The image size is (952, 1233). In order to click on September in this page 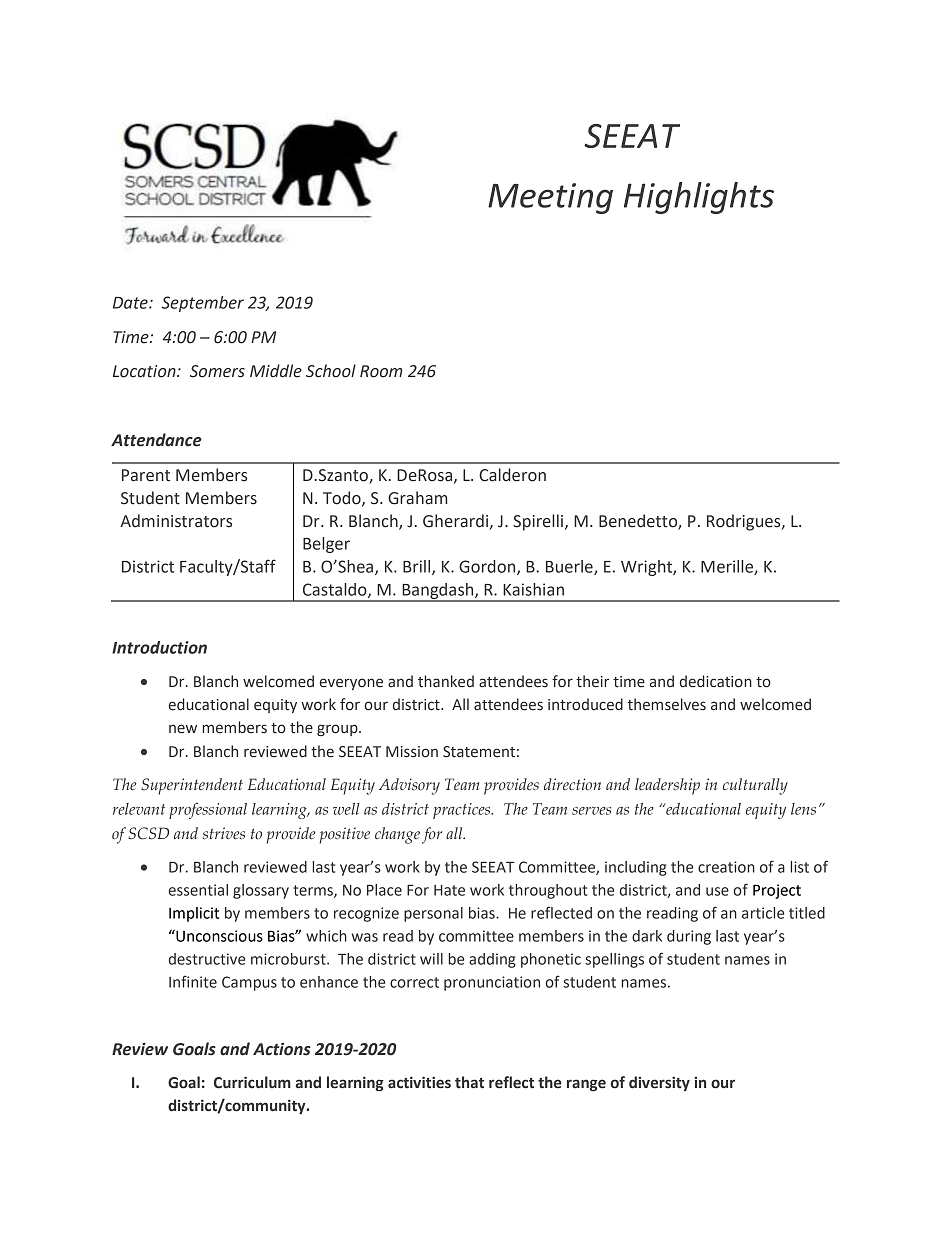, I will do `click(202, 304)`.
